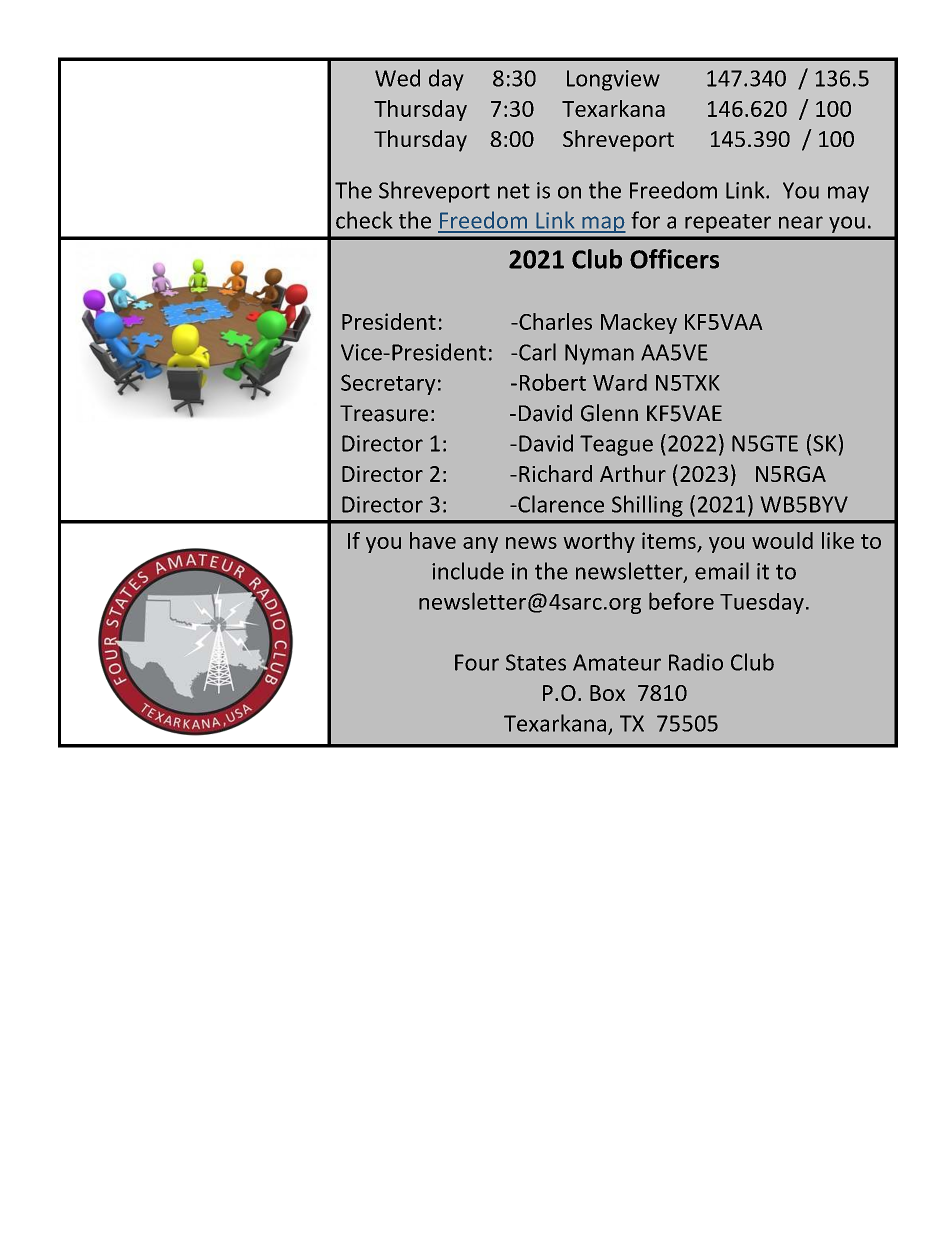 This image has height=1233, width=952. Describe the element at coordinates (848, 194) in the image. I see `may` at that location.
